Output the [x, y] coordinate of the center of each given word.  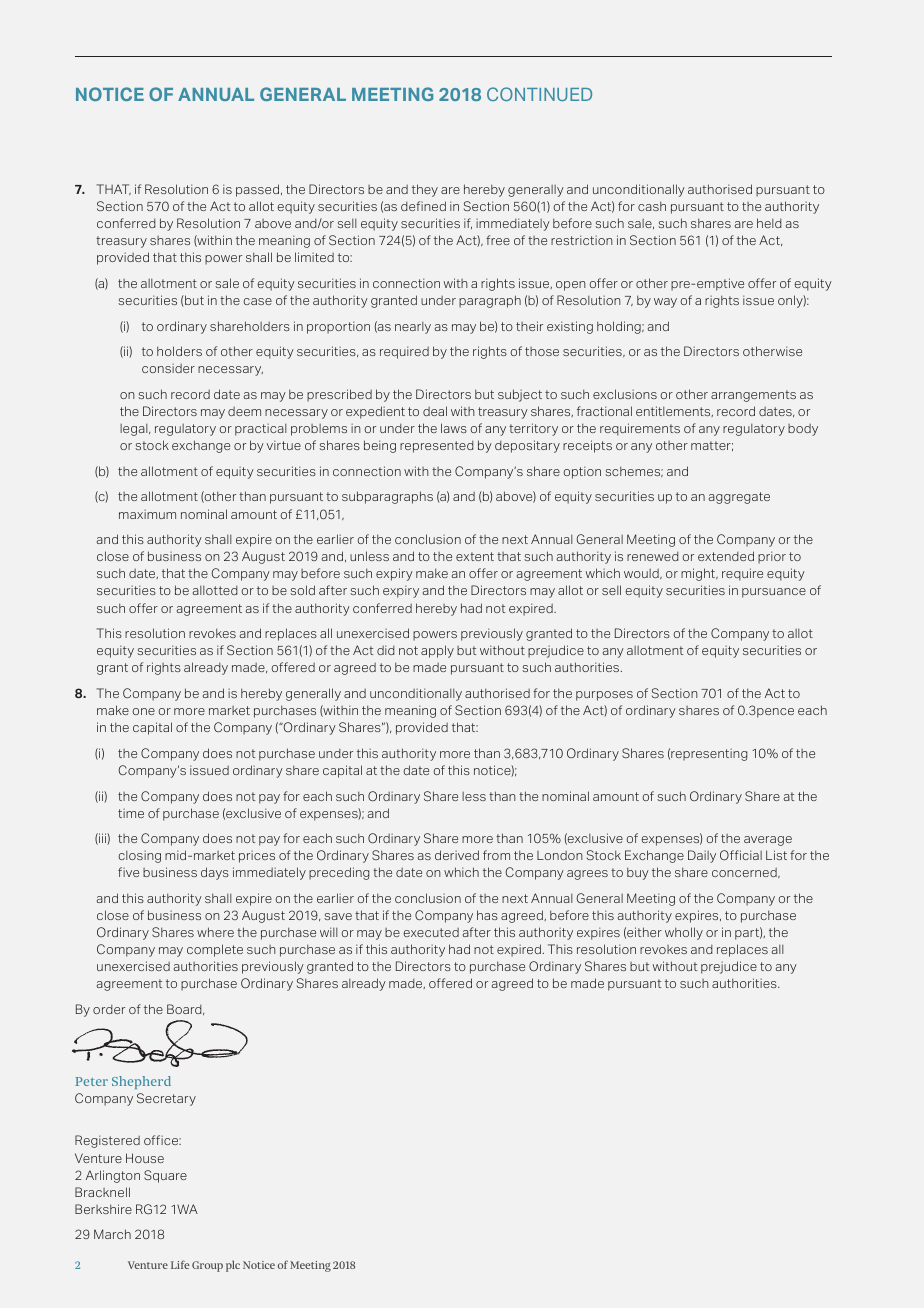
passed [259, 190]
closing [139, 857]
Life [180, 1264]
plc [233, 1266]
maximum [147, 514]
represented [437, 447]
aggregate [739, 498]
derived [457, 855]
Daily [702, 856]
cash [652, 206]
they [425, 190]
